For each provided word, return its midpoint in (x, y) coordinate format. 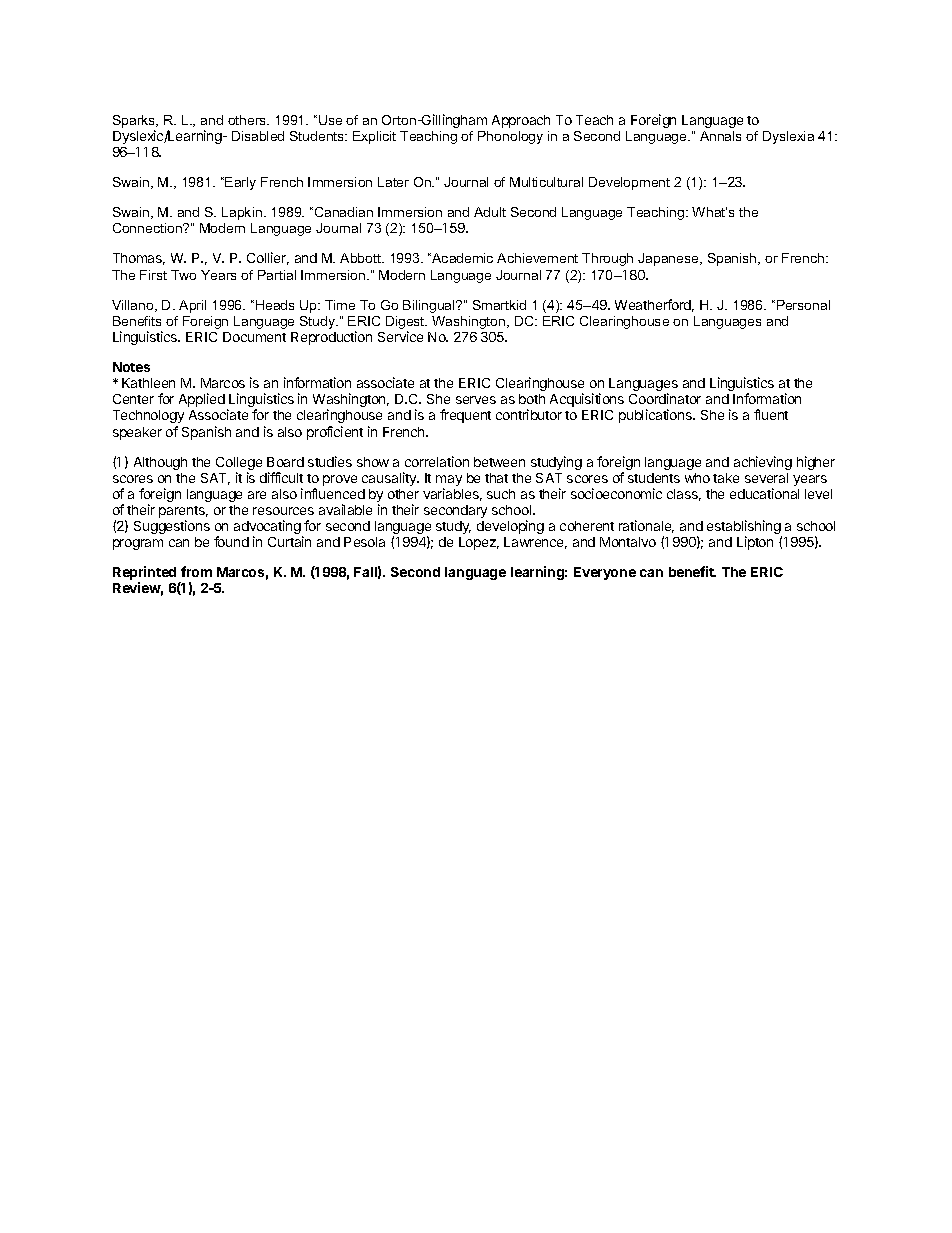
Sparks (135, 121)
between (499, 462)
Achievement (537, 258)
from (196, 571)
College (239, 465)
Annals (720, 136)
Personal (803, 305)
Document (254, 337)
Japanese (669, 259)
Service (400, 336)
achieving (763, 463)
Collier (268, 258)
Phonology (510, 137)
